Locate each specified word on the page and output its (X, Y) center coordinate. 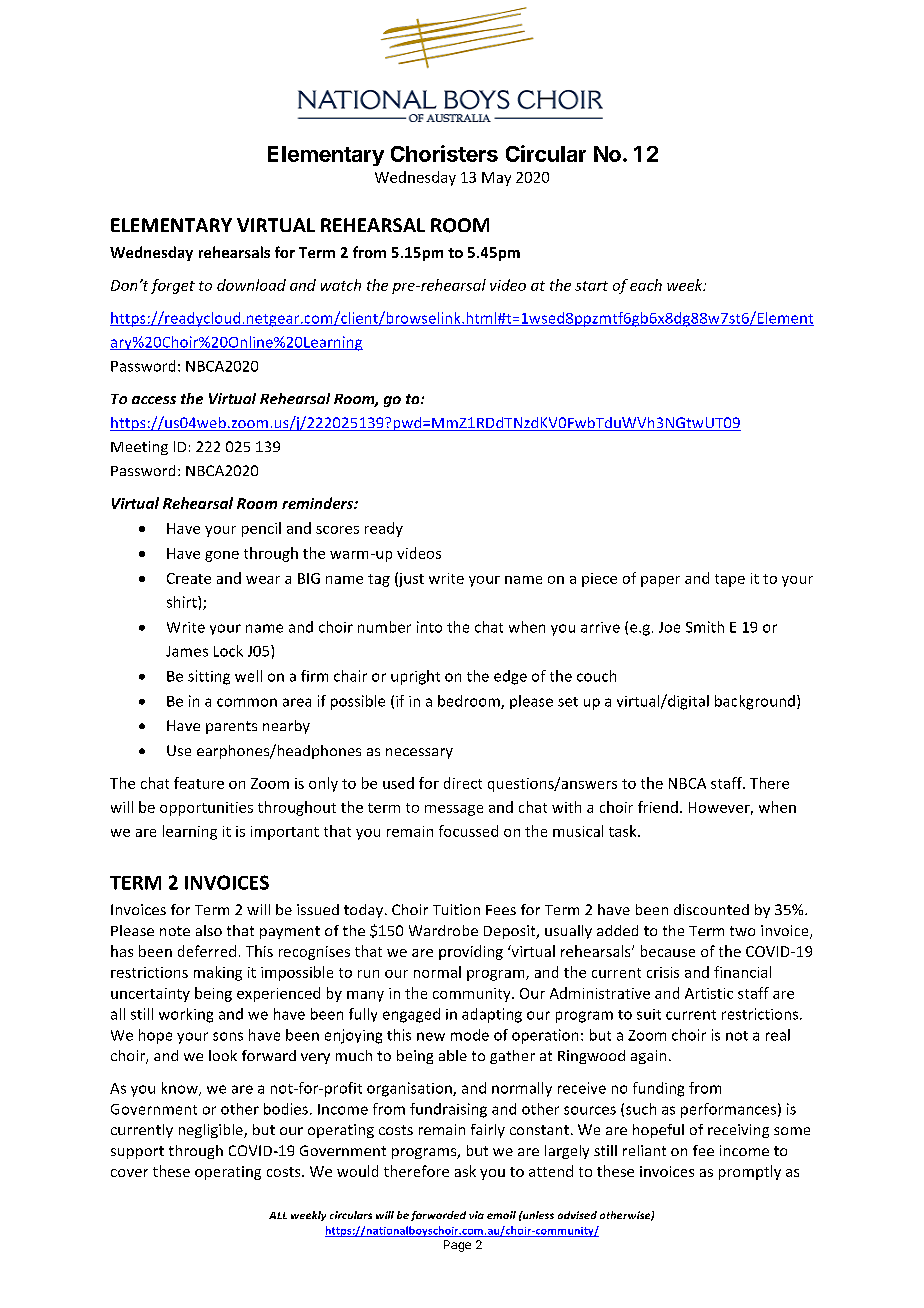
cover (129, 1173)
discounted (711, 909)
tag (379, 580)
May (496, 179)
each (646, 285)
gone (222, 556)
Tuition (456, 909)
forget (173, 286)
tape (730, 580)
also (209, 930)
